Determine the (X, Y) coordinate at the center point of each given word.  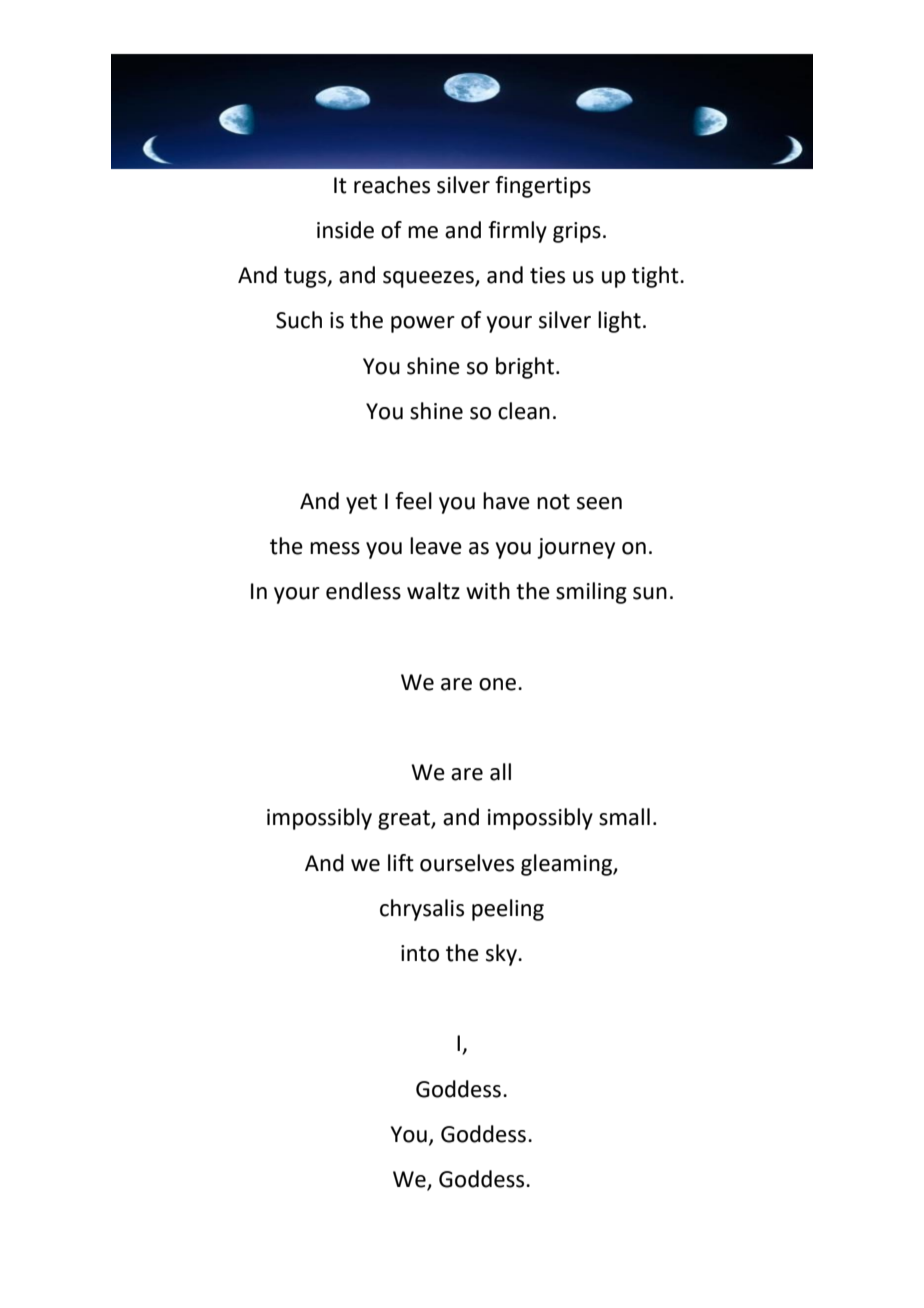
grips (577, 232)
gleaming (567, 865)
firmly (517, 232)
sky (502, 955)
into (420, 953)
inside (345, 230)
